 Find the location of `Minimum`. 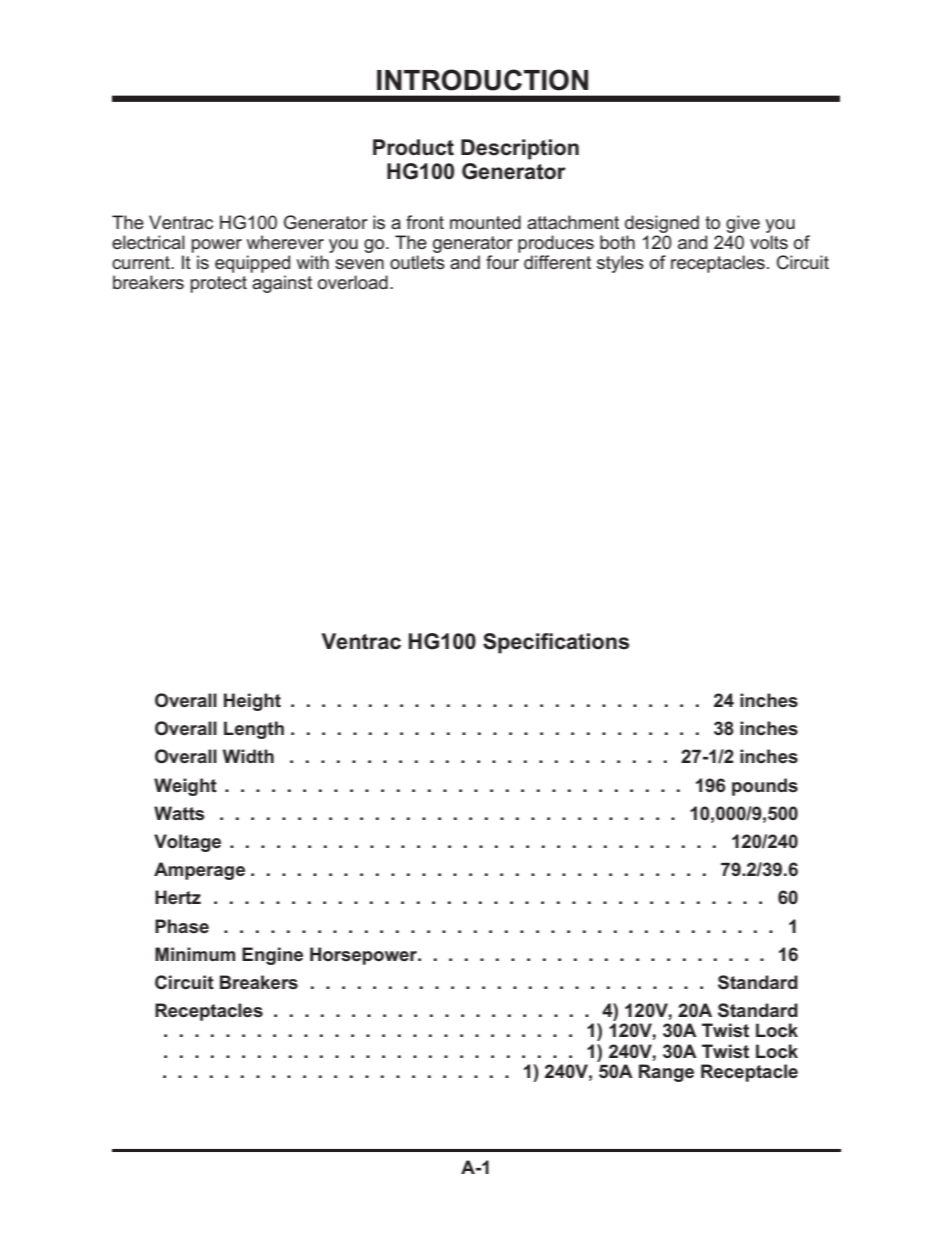

Minimum is located at coordinates (195, 954).
